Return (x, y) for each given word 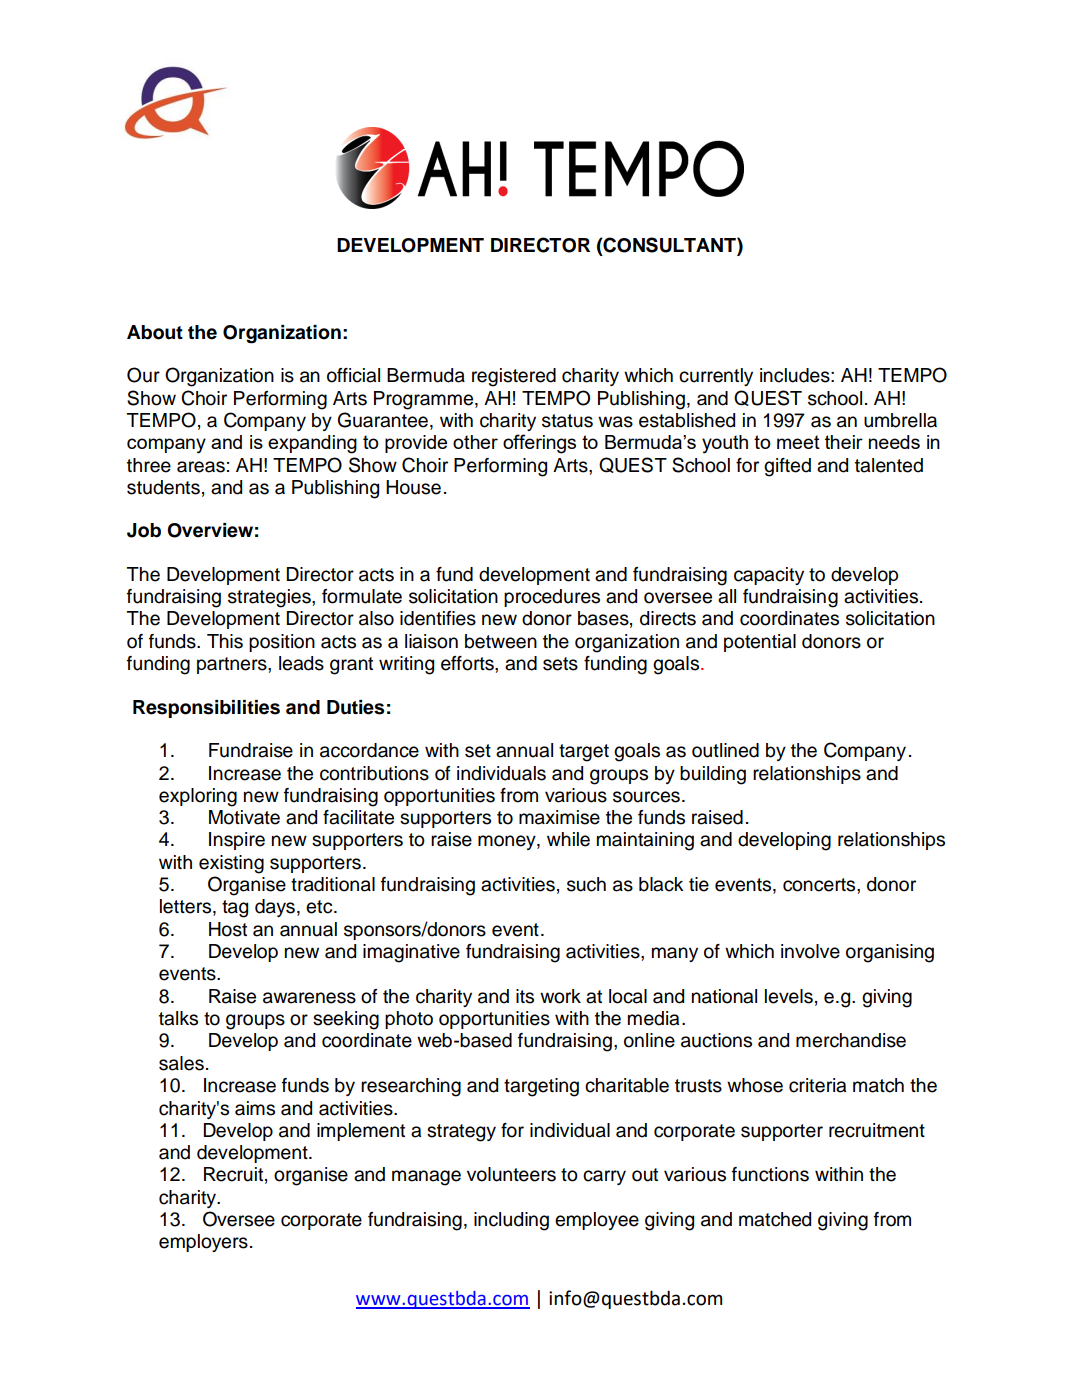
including (511, 1221)
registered (514, 377)
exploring (198, 797)
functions (770, 1174)
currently (716, 377)
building (713, 775)
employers (203, 1243)
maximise (559, 817)
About (155, 332)
